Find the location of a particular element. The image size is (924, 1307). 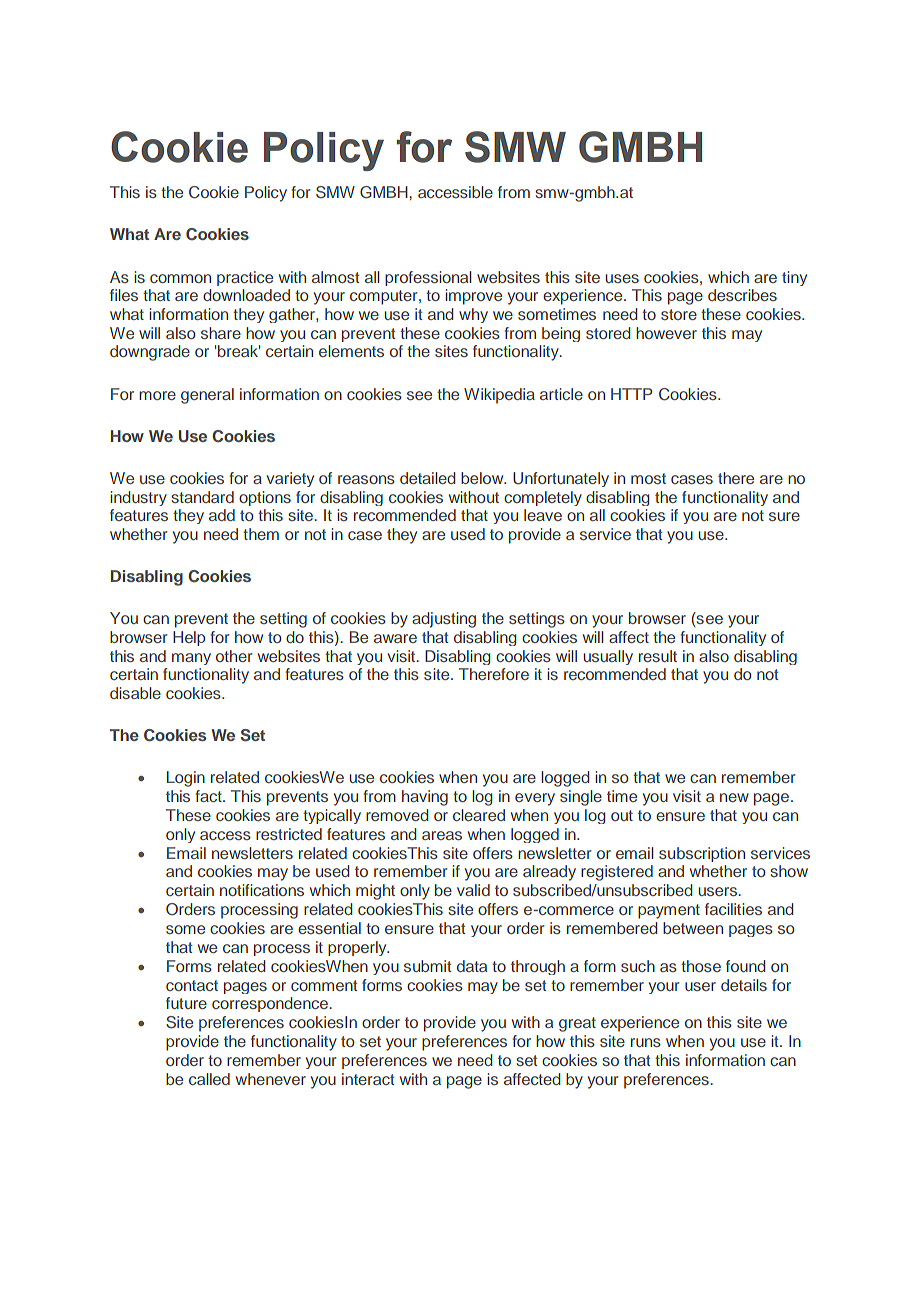

them is located at coordinates (261, 534).
